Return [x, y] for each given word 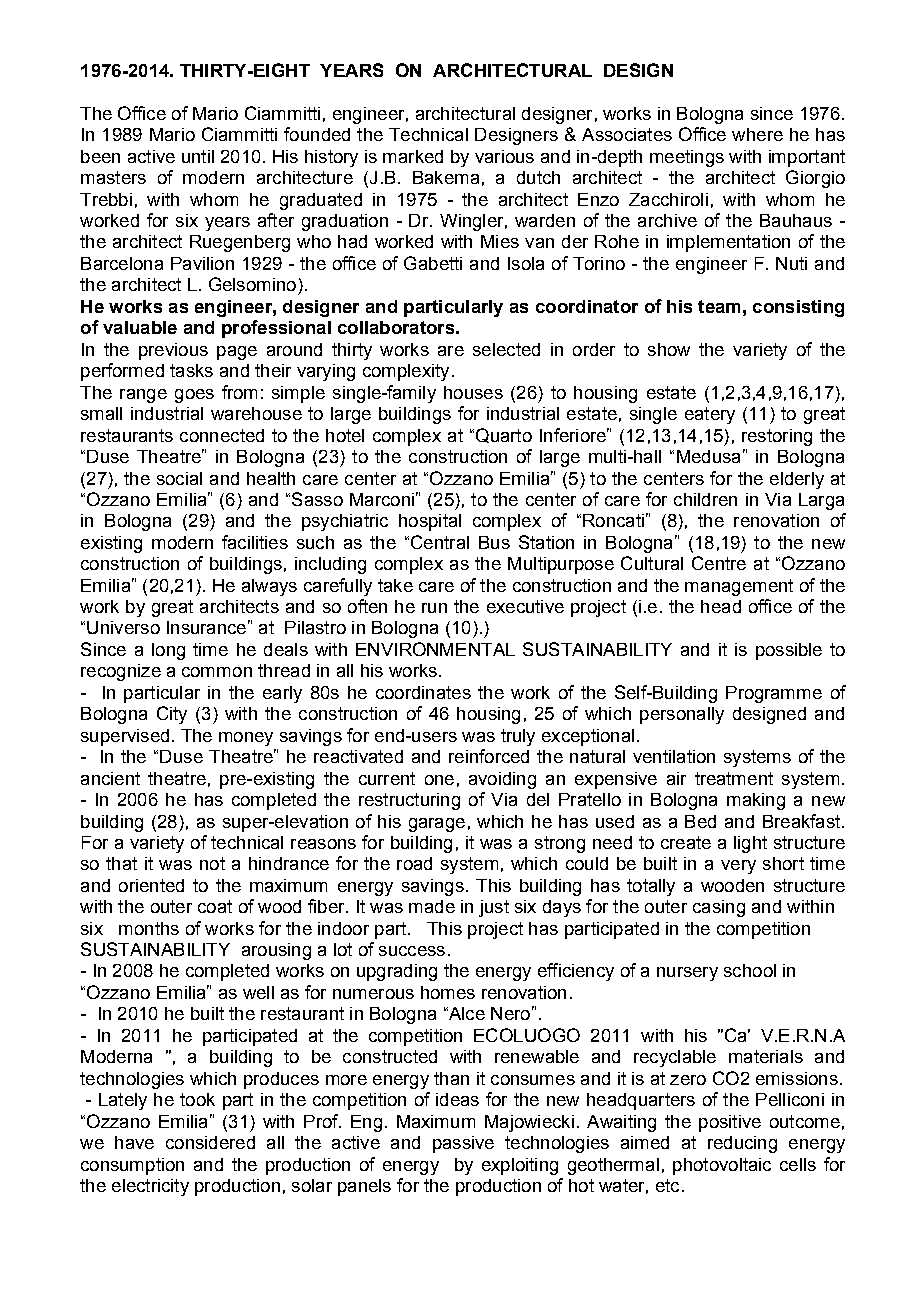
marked [413, 156]
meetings [687, 158]
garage [437, 825]
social [179, 478]
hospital [430, 522]
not [212, 863]
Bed [700, 821]
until [198, 156]
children [705, 499]
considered [210, 1142]
